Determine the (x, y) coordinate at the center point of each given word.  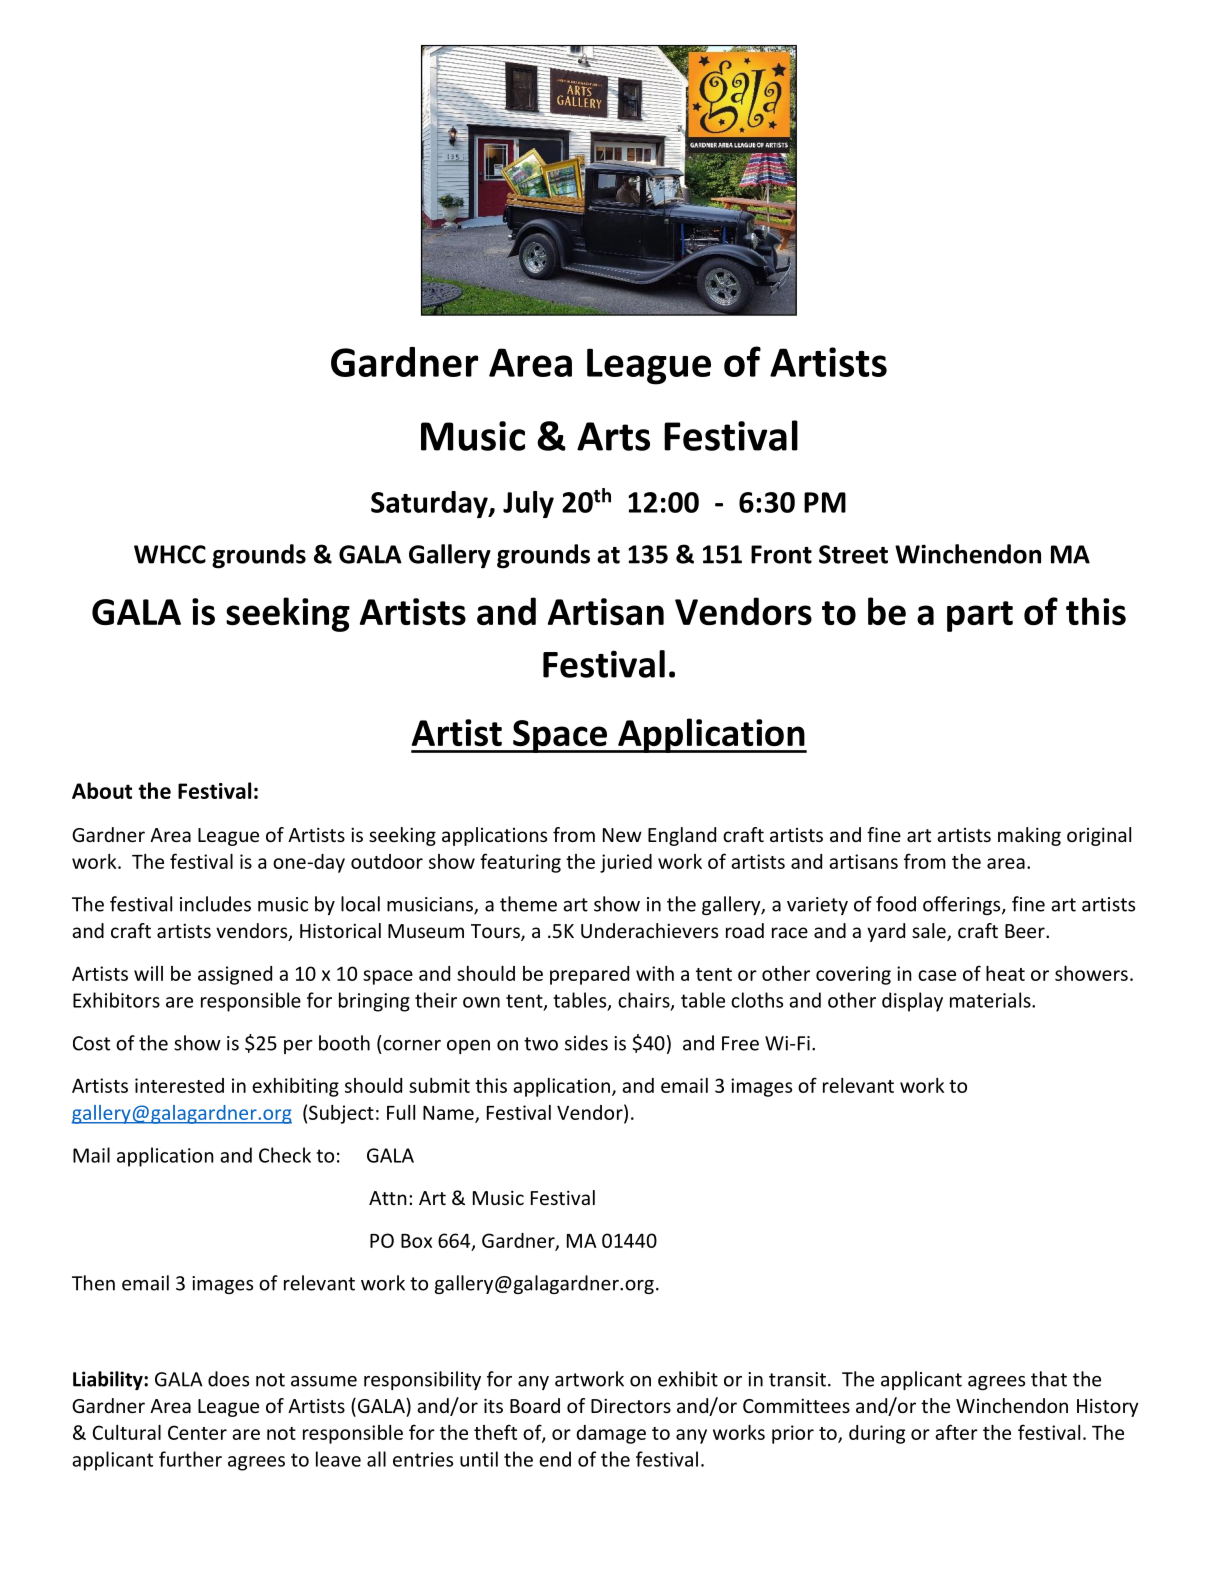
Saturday (430, 504)
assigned (235, 975)
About (102, 790)
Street (853, 554)
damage (611, 1434)
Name (449, 1114)
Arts (613, 436)
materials (991, 1000)
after (956, 1432)
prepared (589, 975)
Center (197, 1432)
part (980, 616)
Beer (1026, 931)
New (622, 835)
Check (285, 1155)
